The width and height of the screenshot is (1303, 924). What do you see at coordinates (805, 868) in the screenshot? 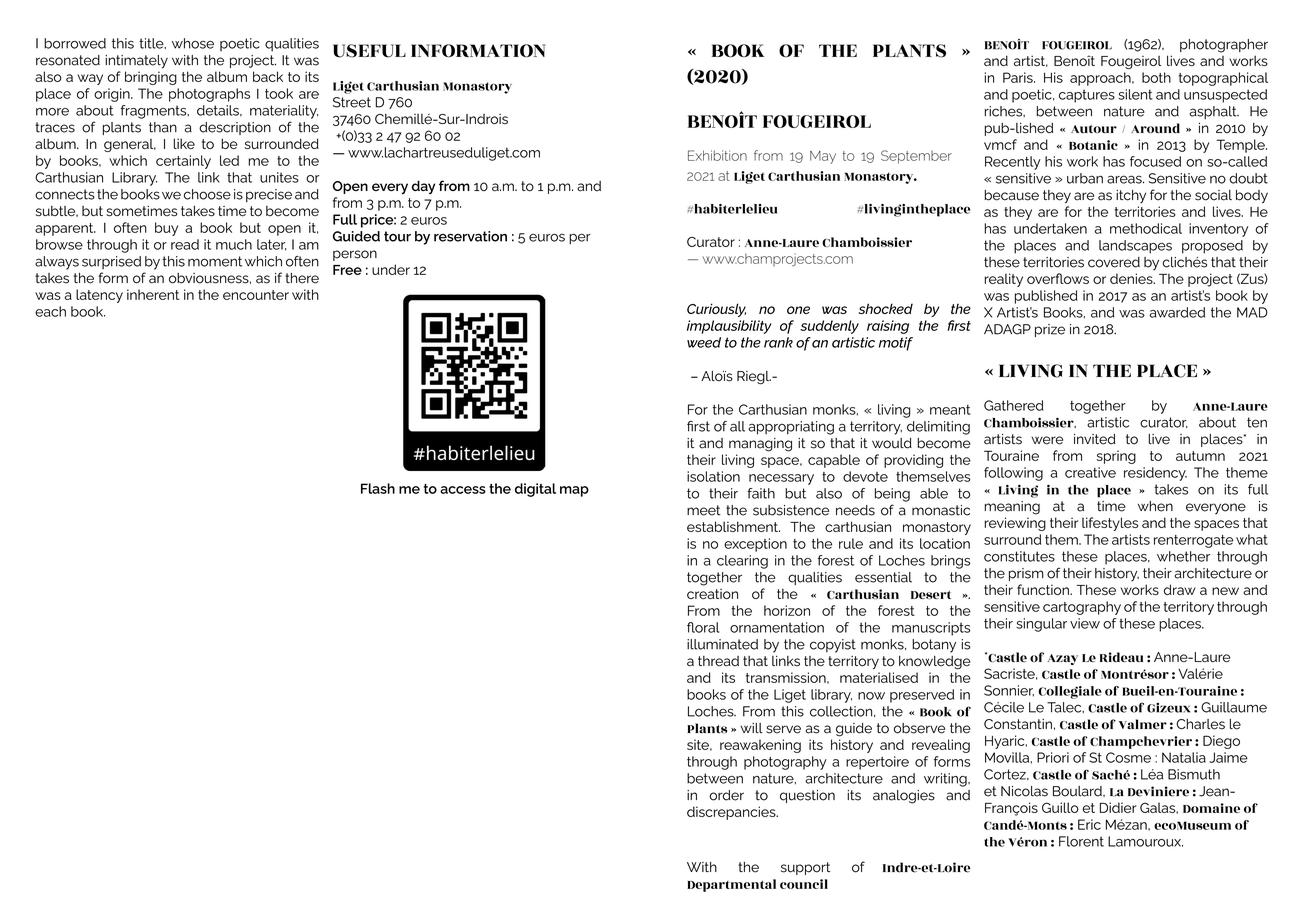
I see `support` at bounding box center [805, 868].
